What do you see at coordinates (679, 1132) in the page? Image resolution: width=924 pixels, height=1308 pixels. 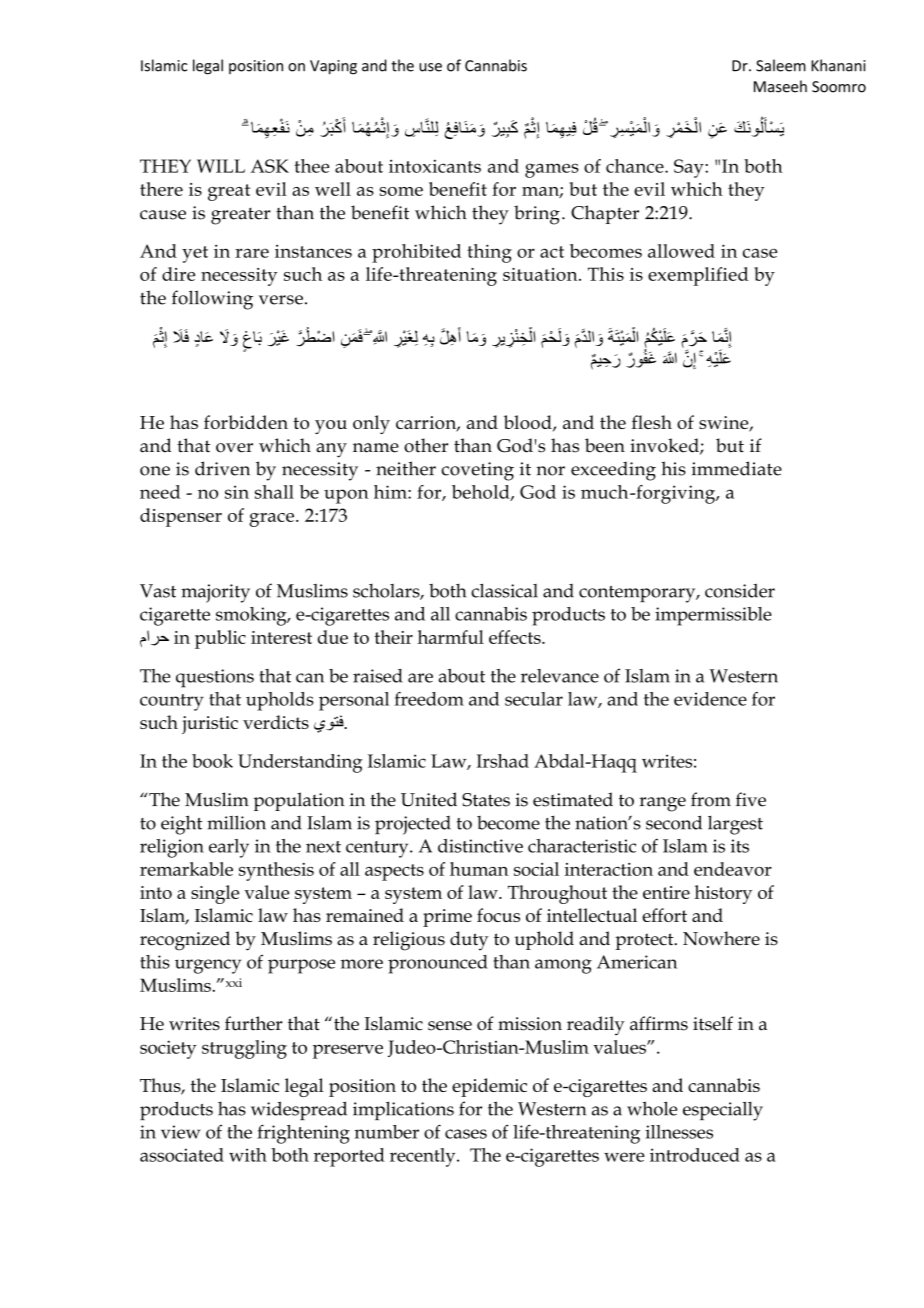 I see `illnesses` at bounding box center [679, 1132].
